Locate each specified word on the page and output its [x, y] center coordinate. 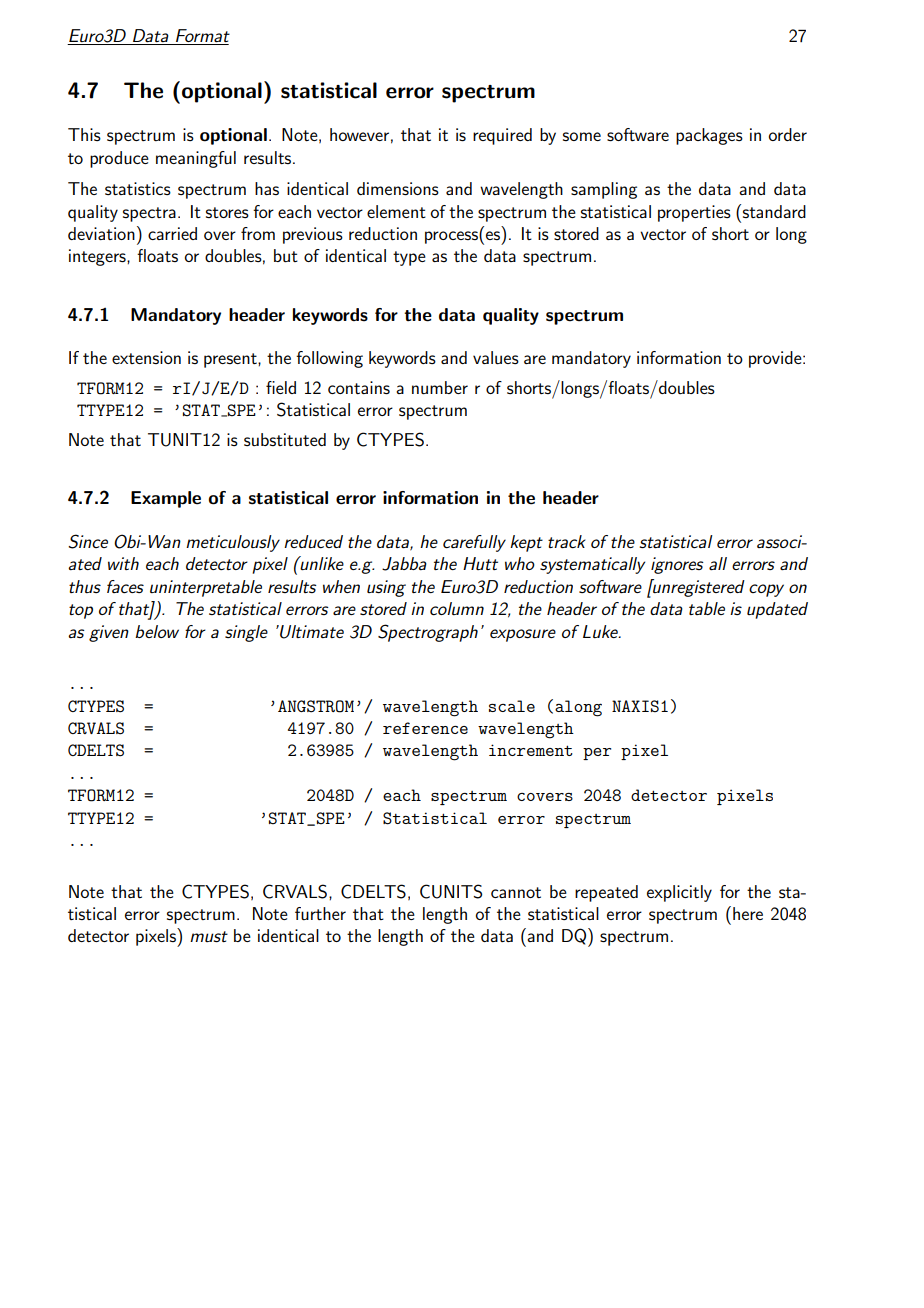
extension [146, 357]
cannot [516, 892]
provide [776, 359]
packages [709, 136]
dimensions [398, 188]
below [157, 631]
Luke [601, 631]
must [209, 936]
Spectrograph [428, 633]
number [440, 387]
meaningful [196, 159]
